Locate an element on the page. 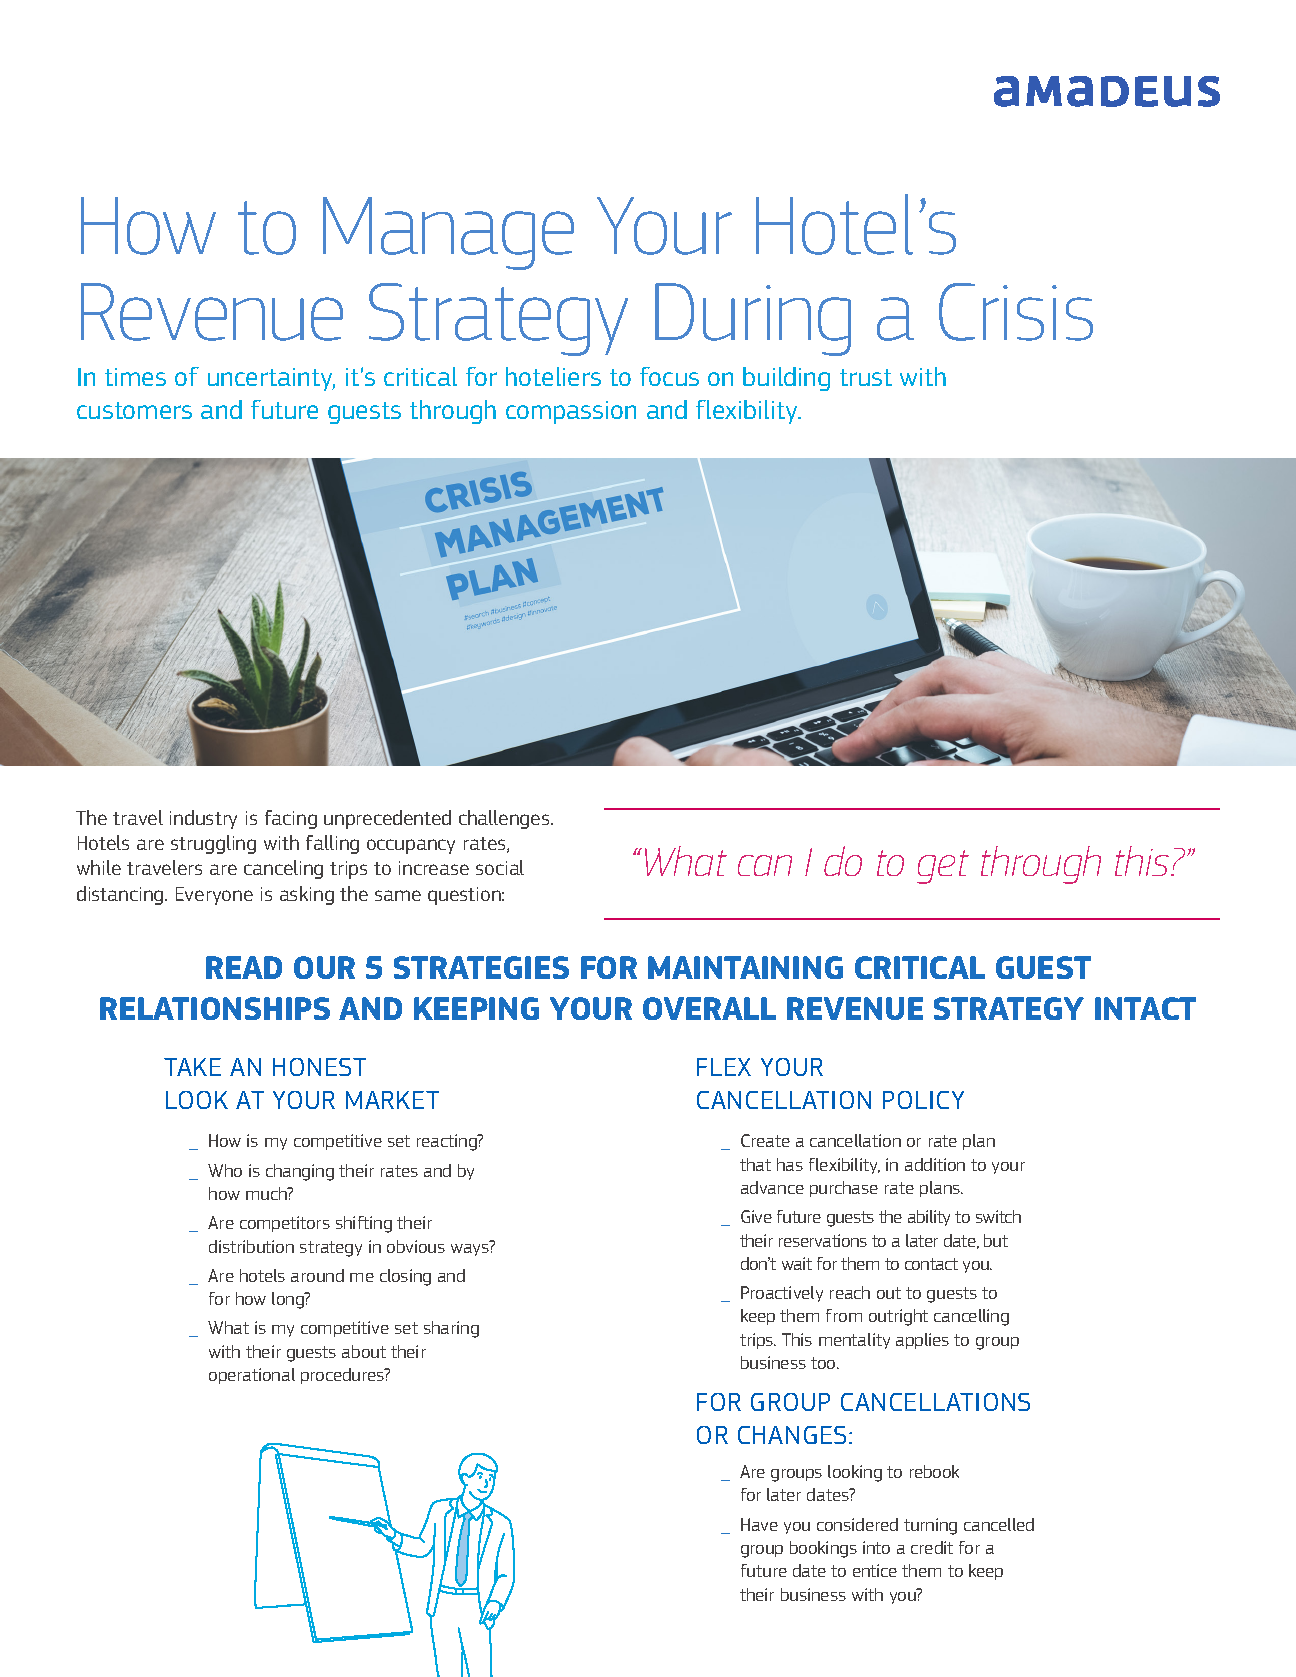  customers is located at coordinates (134, 410).
